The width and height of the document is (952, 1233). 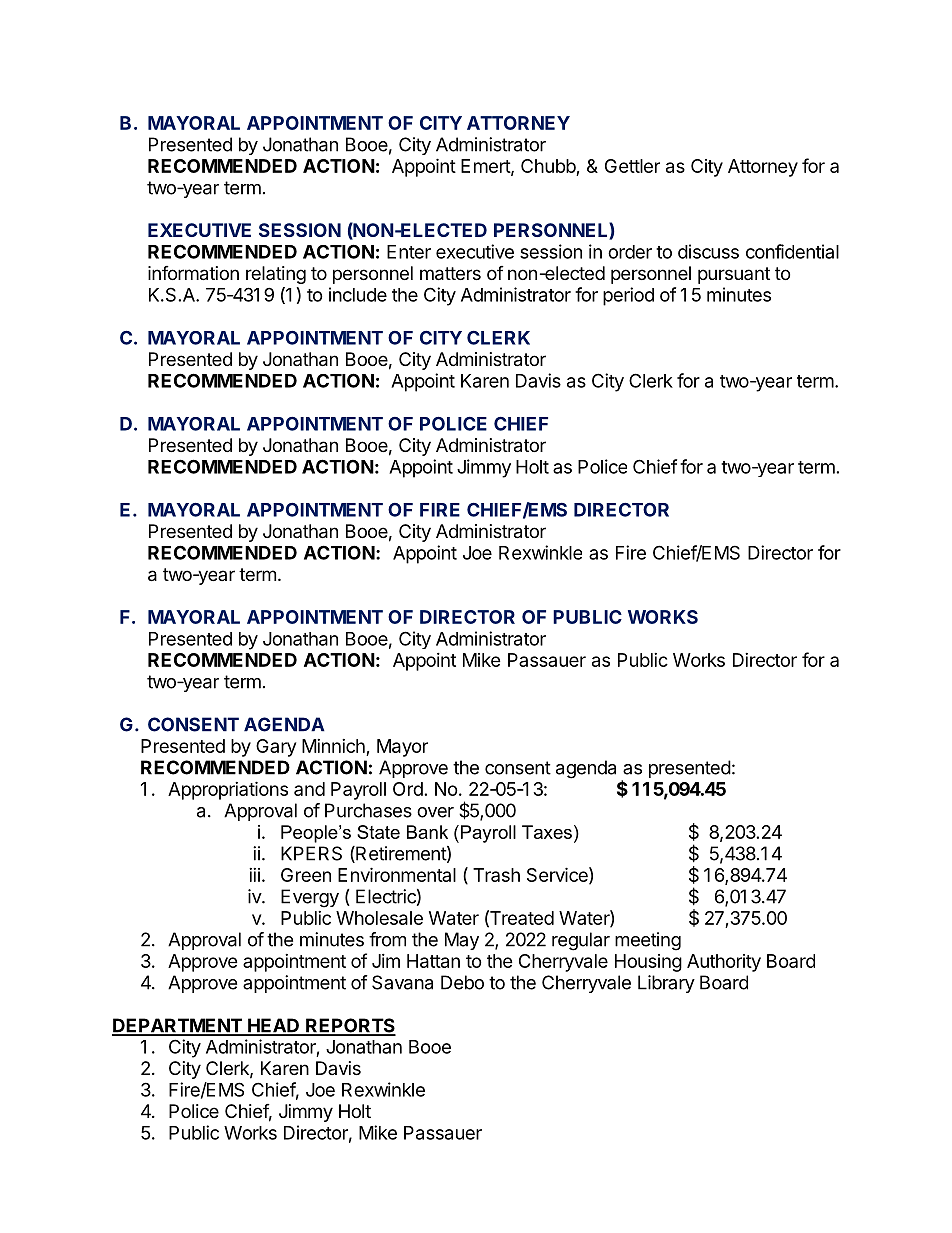 I want to click on meeting, so click(x=648, y=941).
